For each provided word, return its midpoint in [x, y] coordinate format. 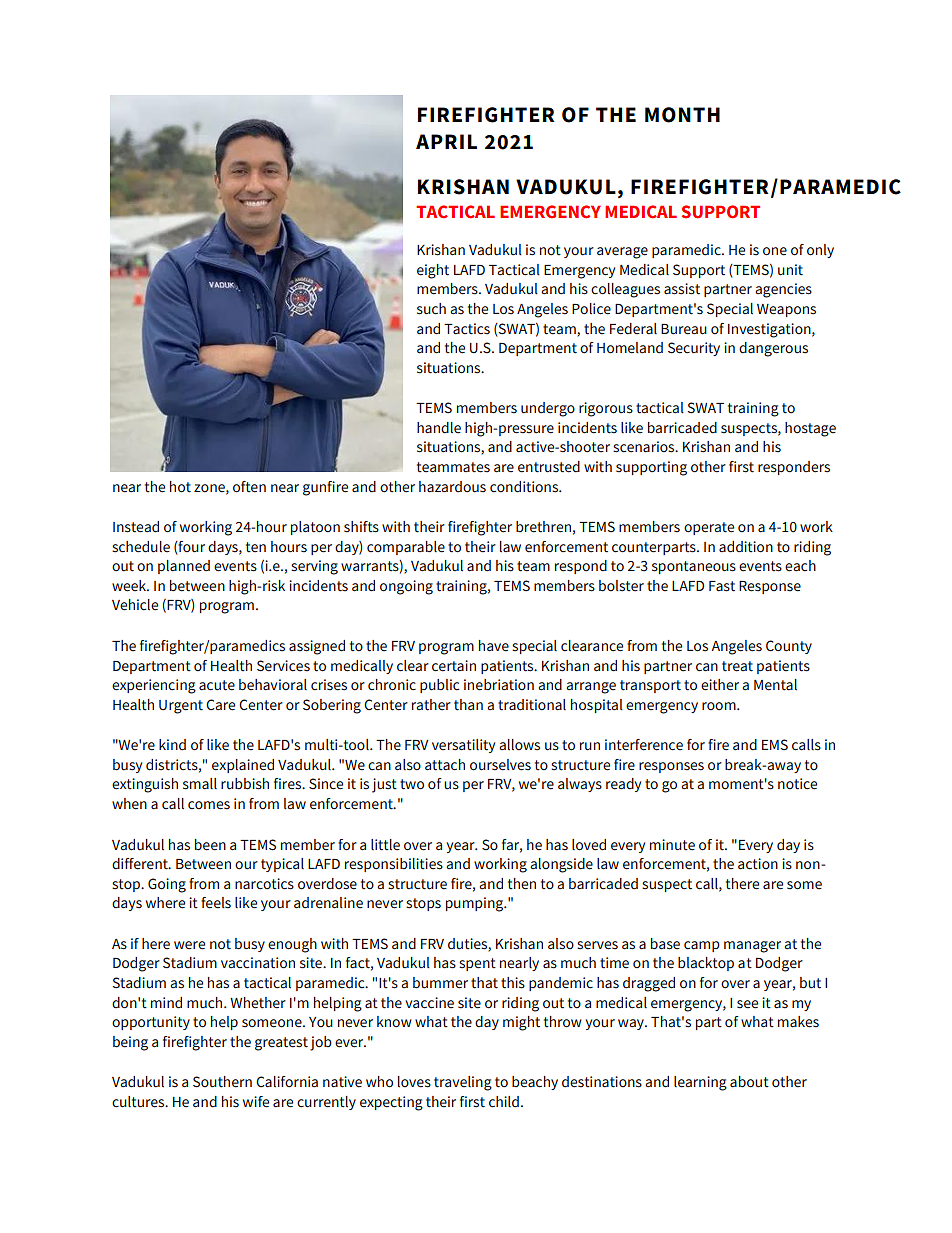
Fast [722, 586]
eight [433, 271]
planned [184, 567]
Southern [222, 1082]
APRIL [446, 141]
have [494, 646]
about [749, 1082]
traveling [463, 1083]
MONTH [682, 115]
